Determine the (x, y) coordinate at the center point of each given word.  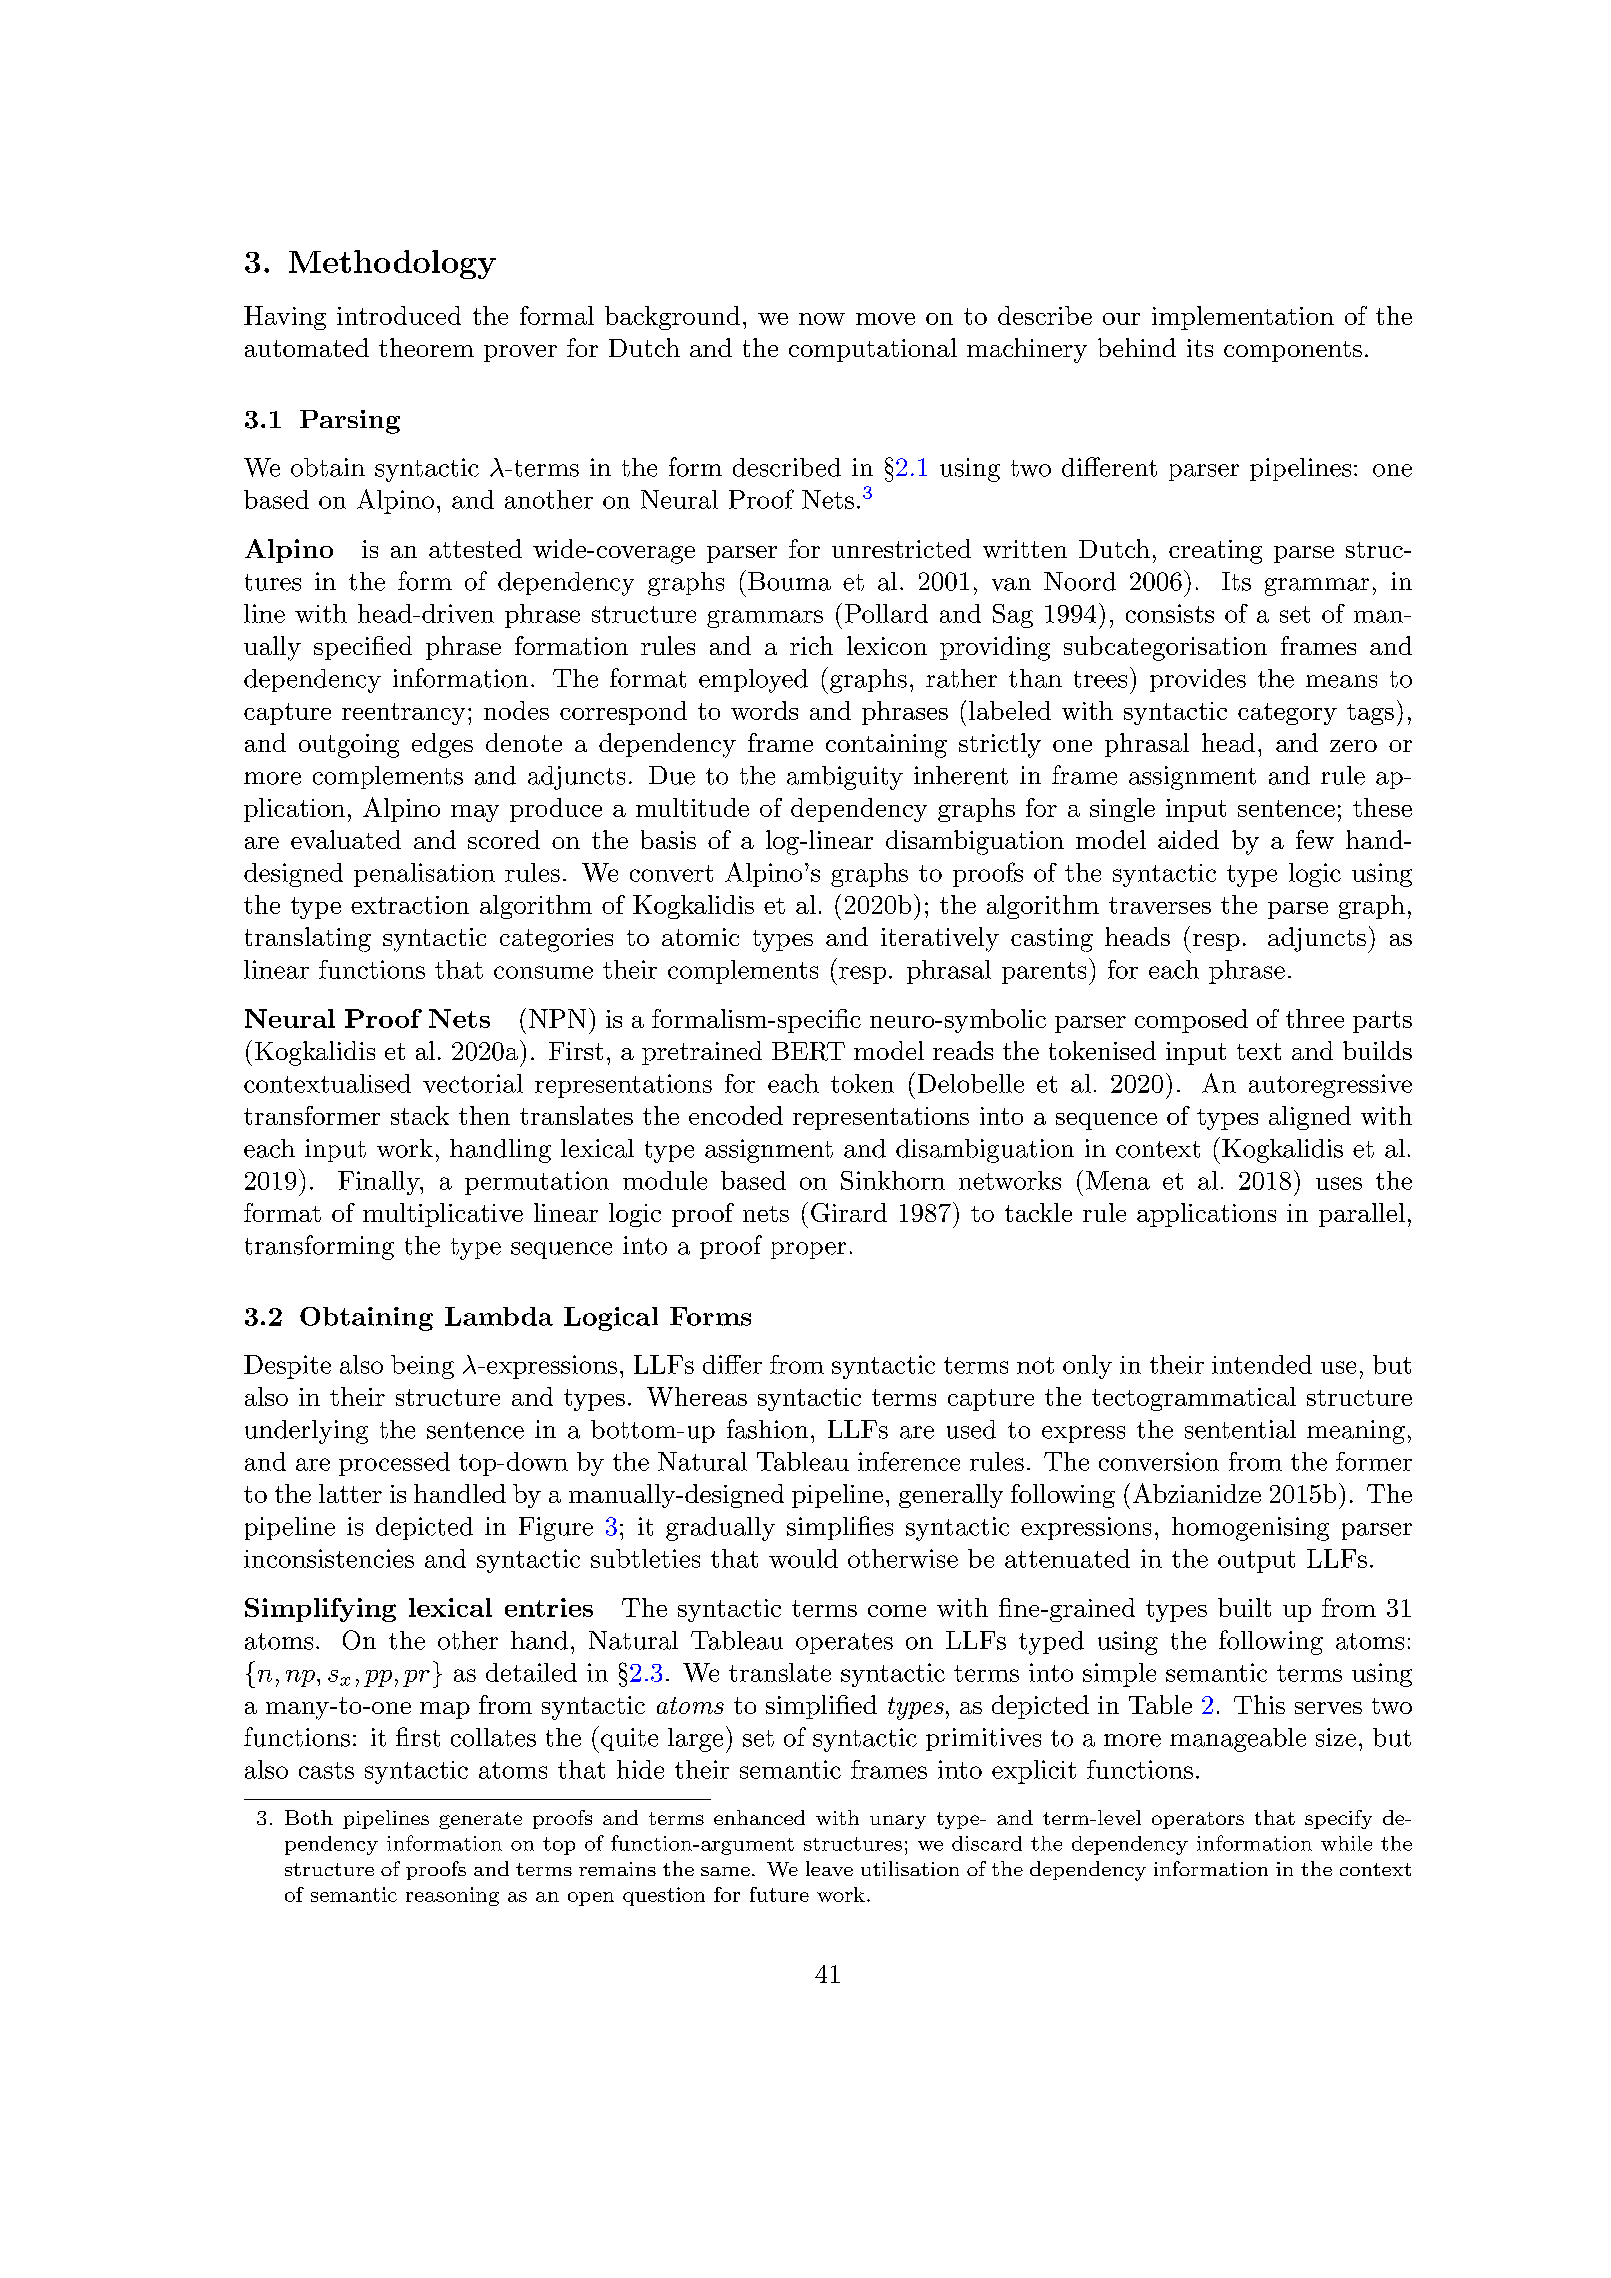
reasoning (452, 1896)
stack (420, 1115)
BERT (808, 1051)
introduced (399, 315)
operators (1198, 1820)
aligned (1310, 1118)
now (822, 319)
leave (829, 1868)
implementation (1243, 318)
